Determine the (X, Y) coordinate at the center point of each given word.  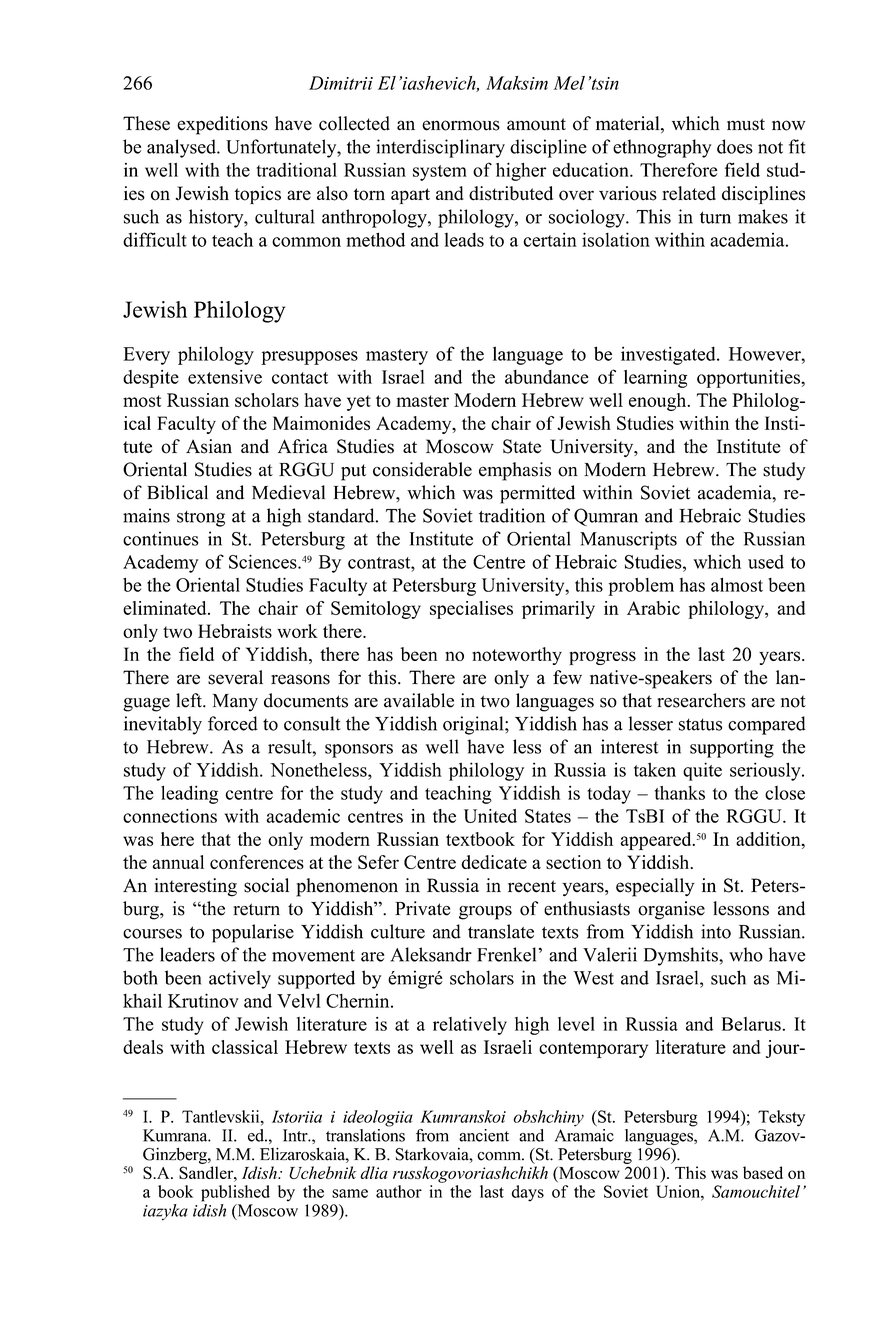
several (235, 677)
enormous (461, 125)
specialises (471, 610)
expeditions (222, 125)
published (235, 1193)
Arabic (653, 608)
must (746, 124)
